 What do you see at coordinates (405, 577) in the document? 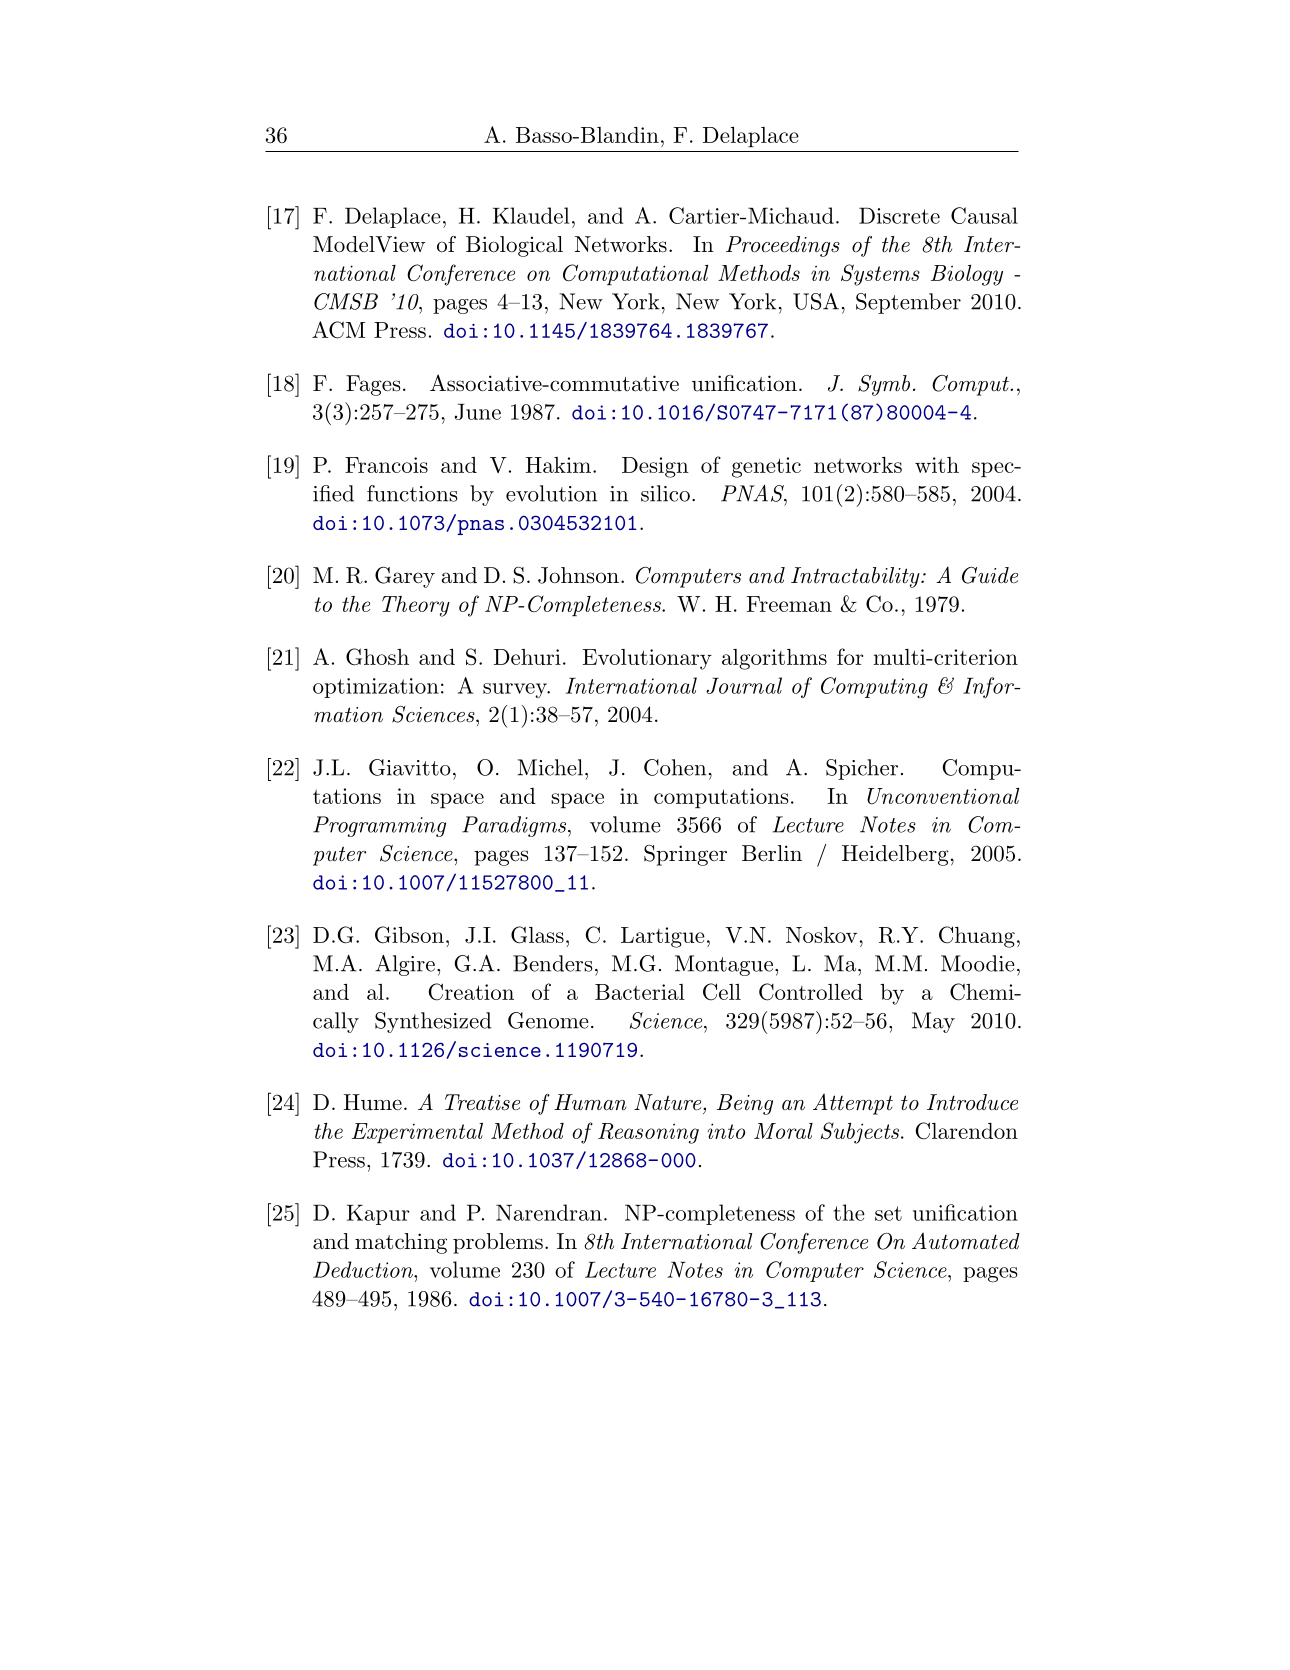
I see `Garey` at bounding box center [405, 577].
